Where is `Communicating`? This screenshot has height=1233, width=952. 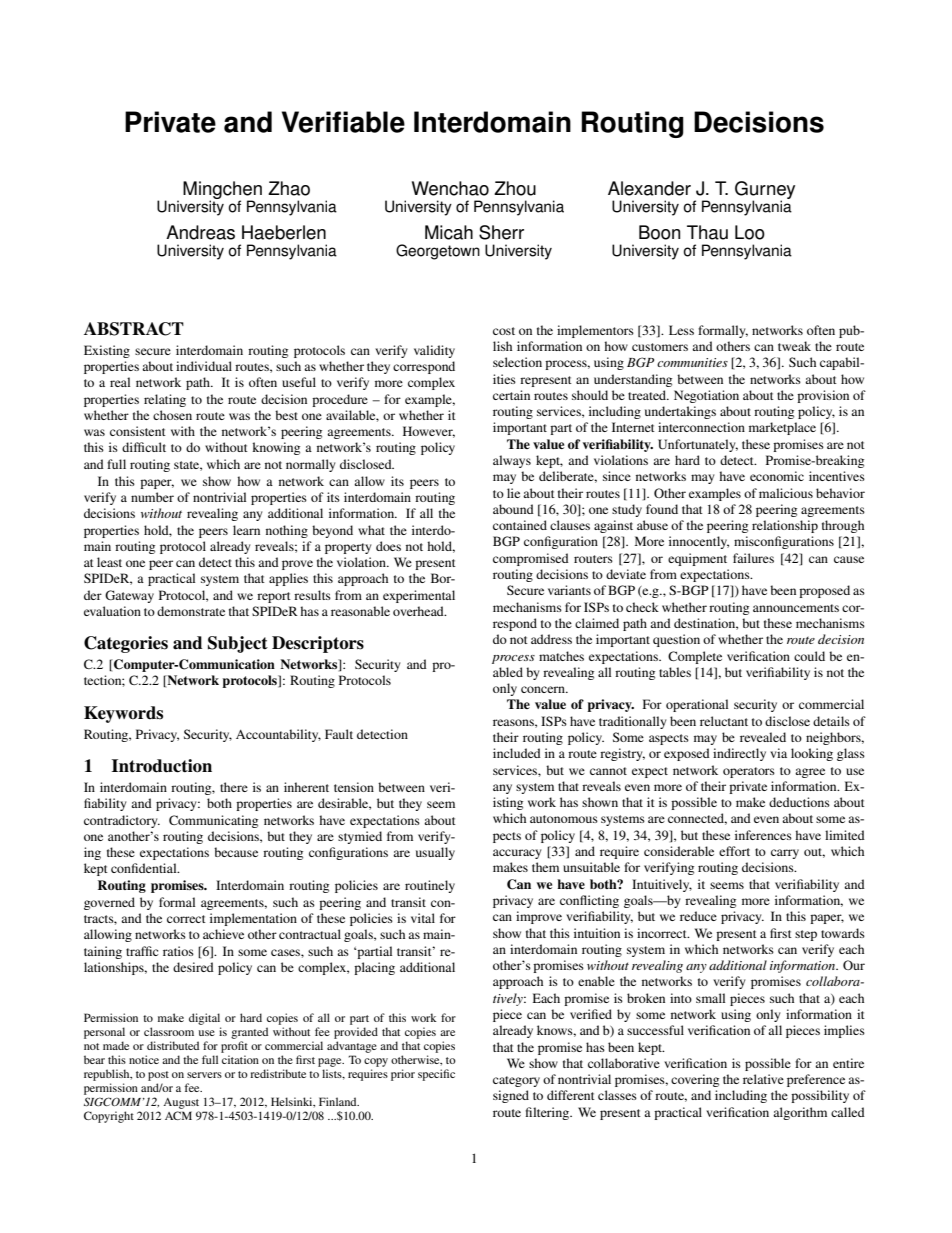
Communicating is located at coordinates (213, 821).
